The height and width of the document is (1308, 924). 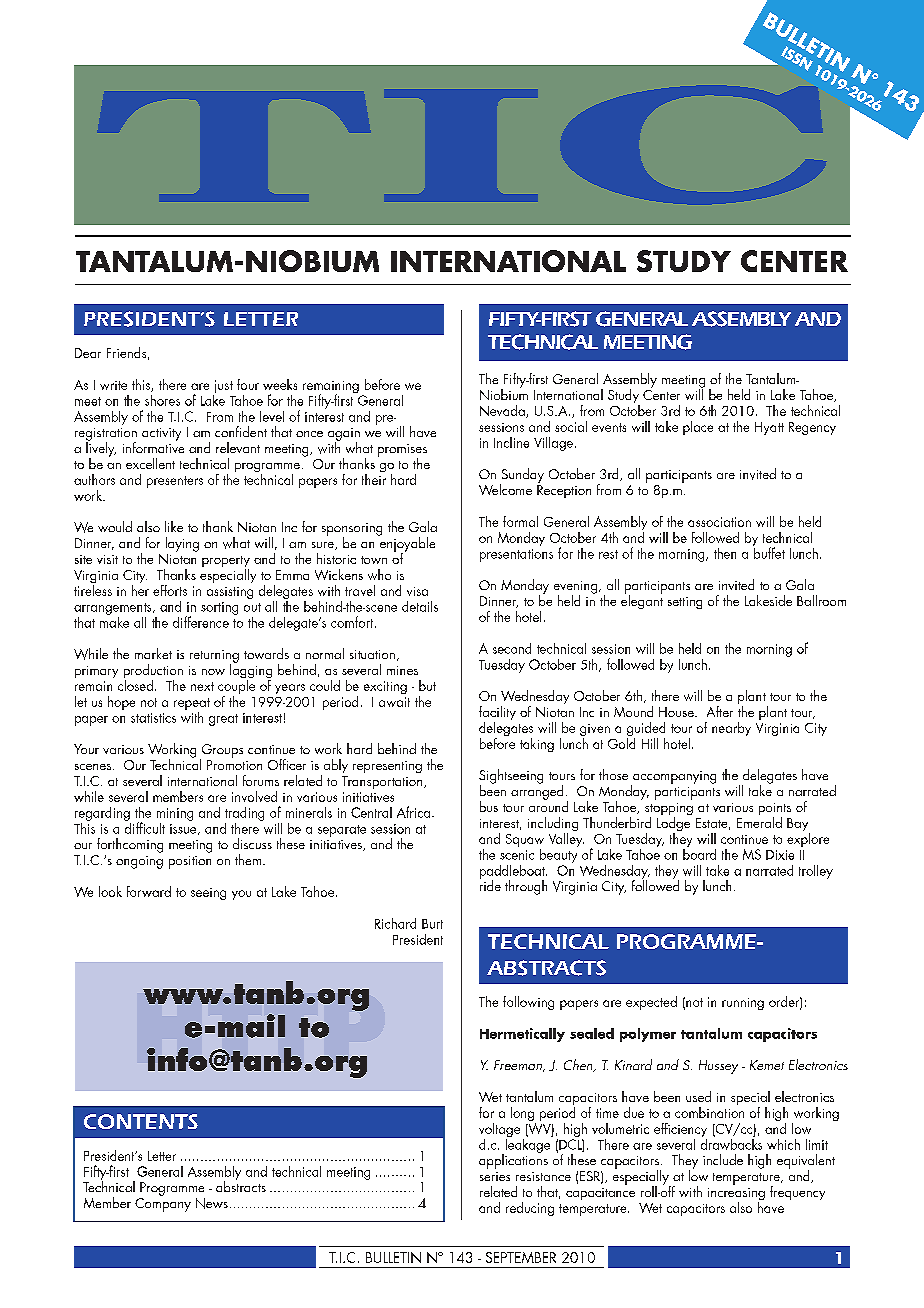 What do you see at coordinates (175, 816) in the document?
I see `mining` at bounding box center [175, 816].
